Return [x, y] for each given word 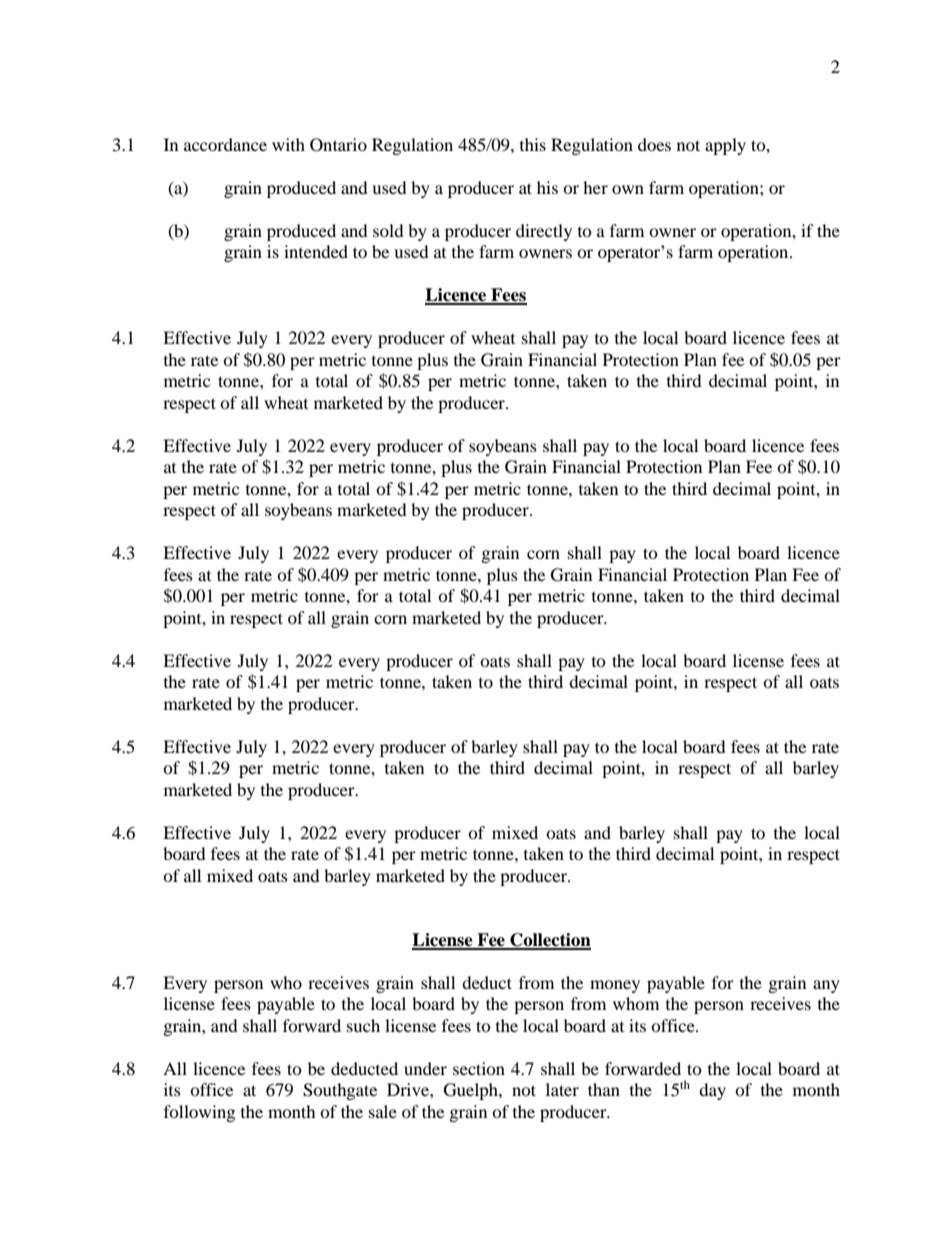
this [533, 144]
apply [725, 146]
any [826, 986]
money [615, 986]
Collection [549, 941]
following [199, 1113]
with [288, 144]
